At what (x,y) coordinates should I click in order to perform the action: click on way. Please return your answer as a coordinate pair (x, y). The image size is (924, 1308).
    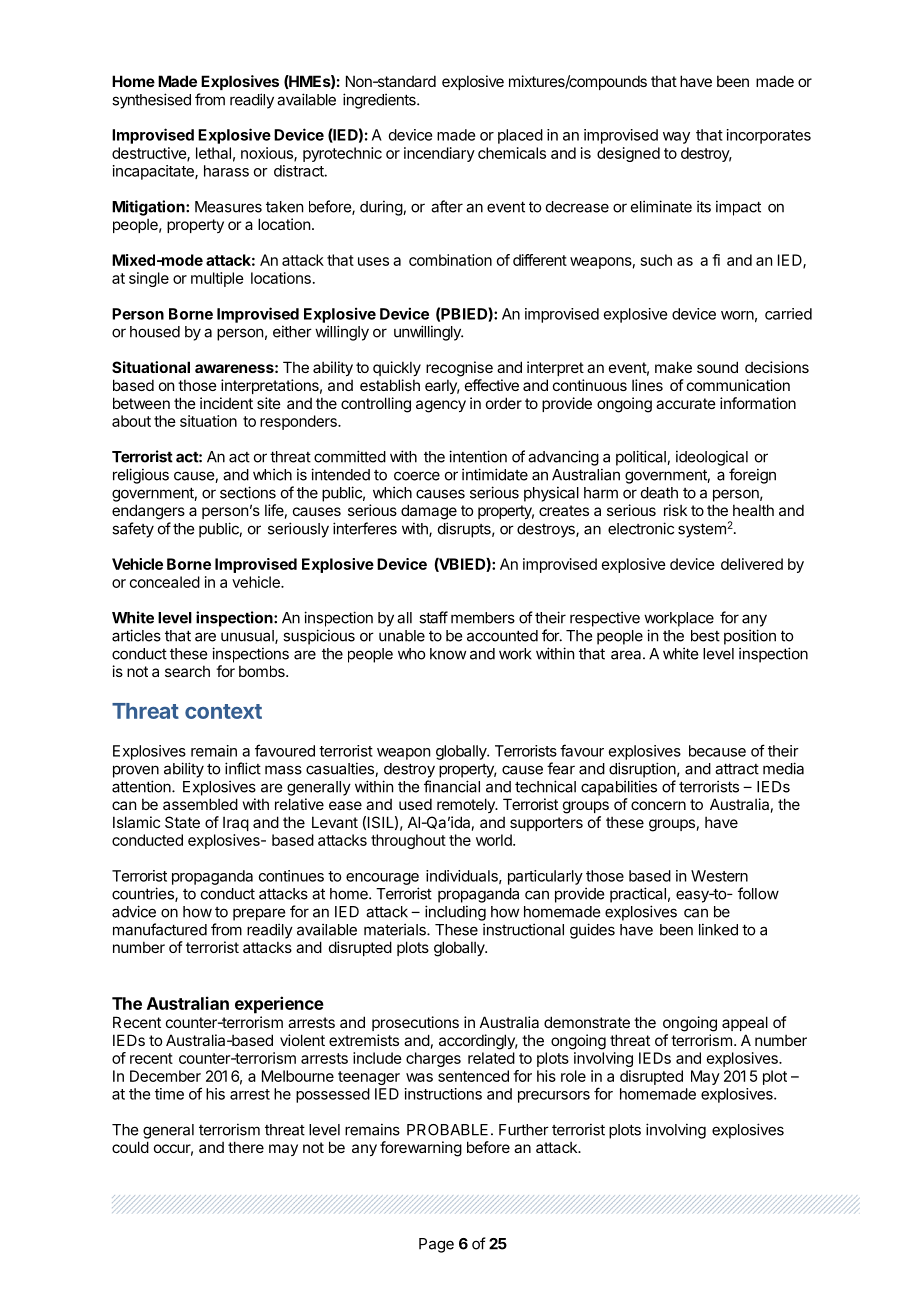
    Looking at the image, I should click on (676, 138).
